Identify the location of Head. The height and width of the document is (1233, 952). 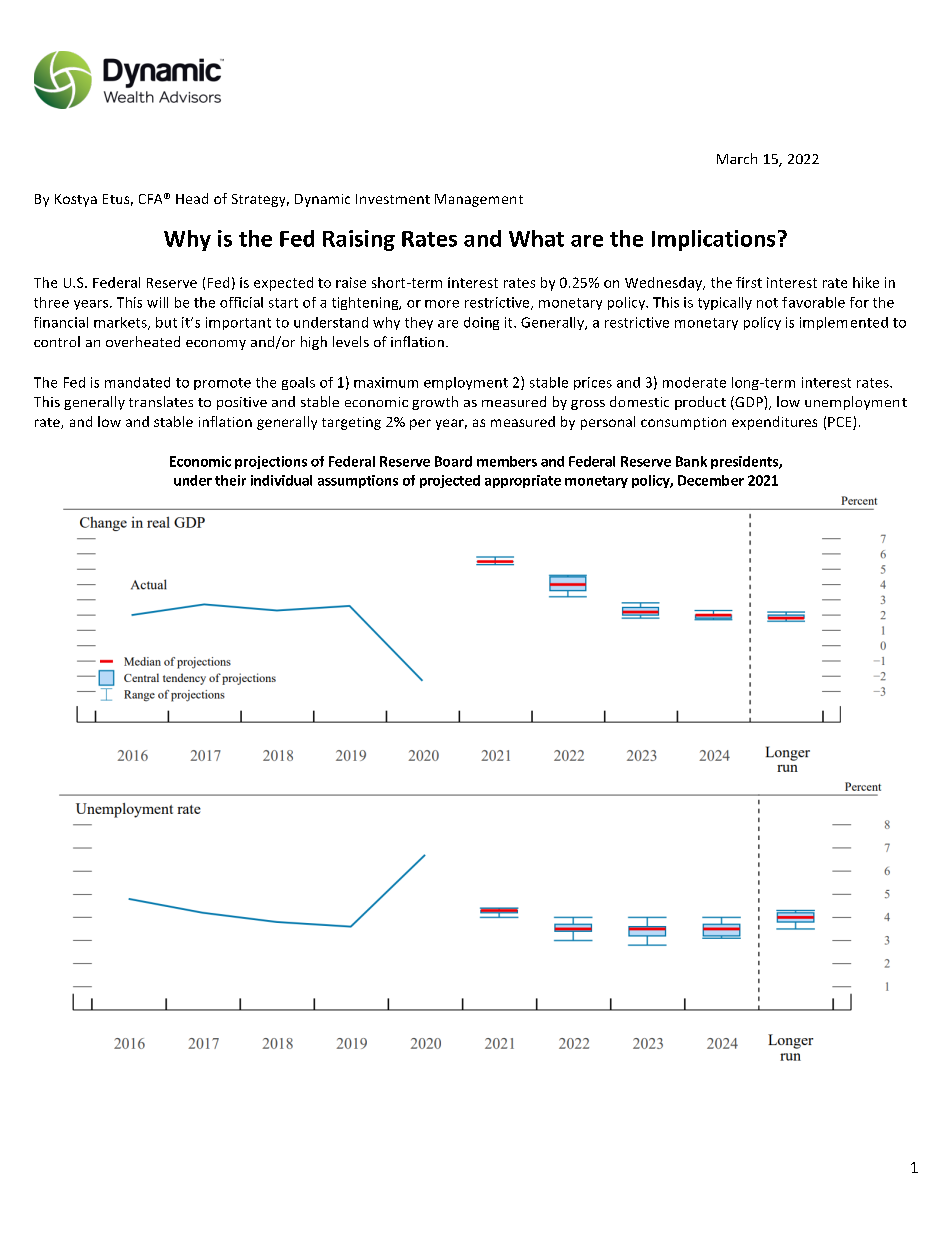
(192, 198).
